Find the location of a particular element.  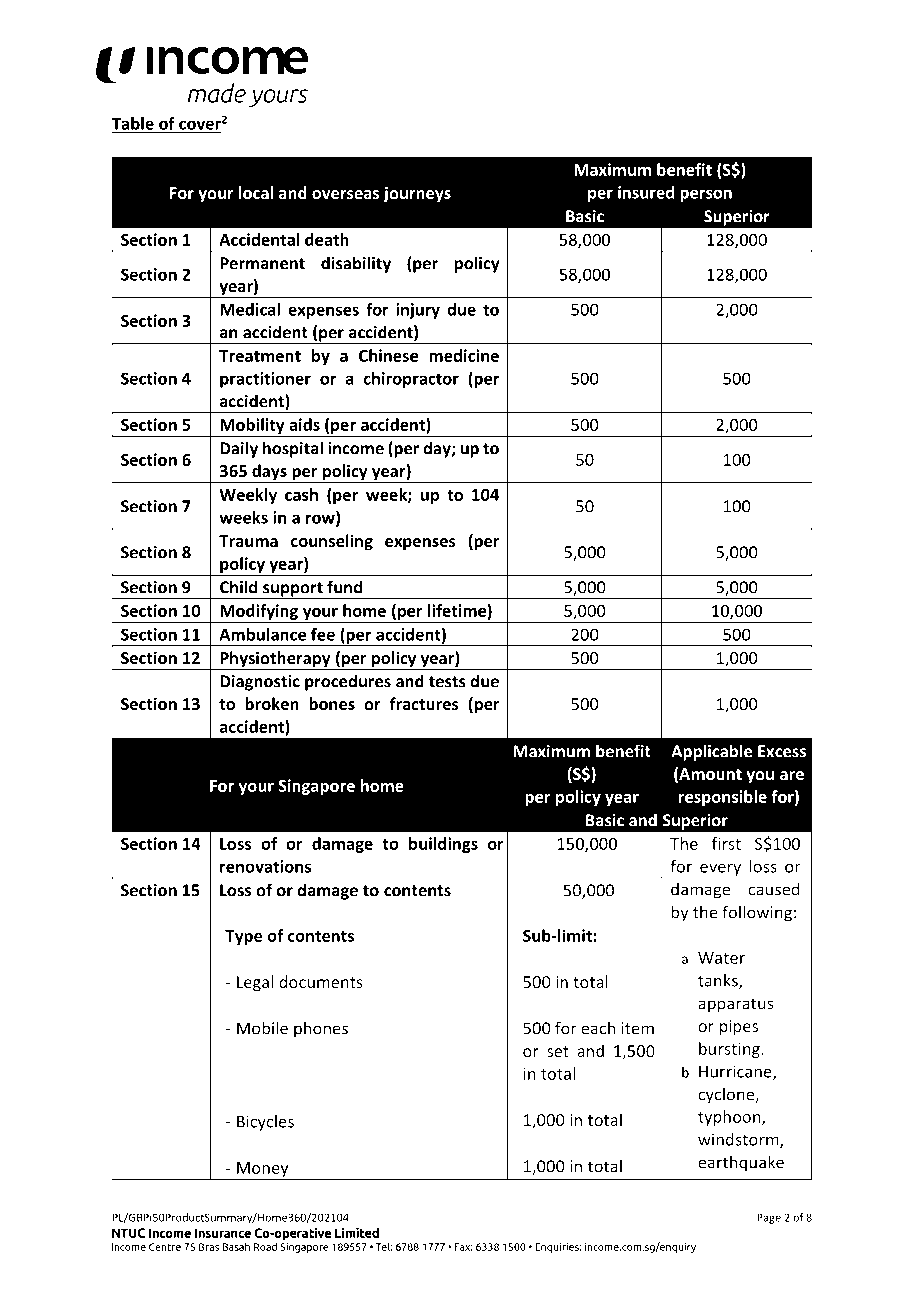

local is located at coordinates (256, 192).
